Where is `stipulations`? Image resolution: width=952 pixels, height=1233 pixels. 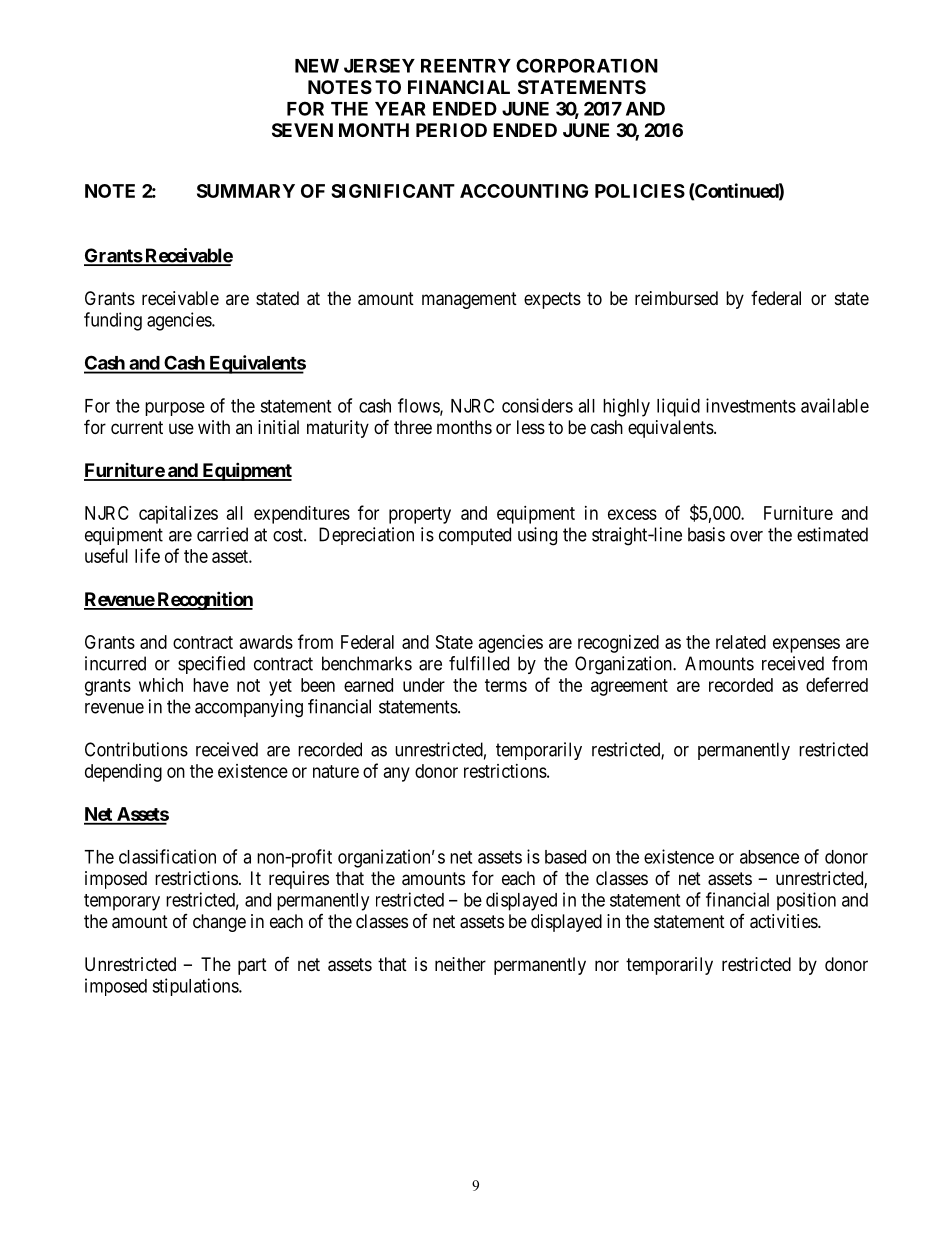 stipulations is located at coordinates (196, 987).
